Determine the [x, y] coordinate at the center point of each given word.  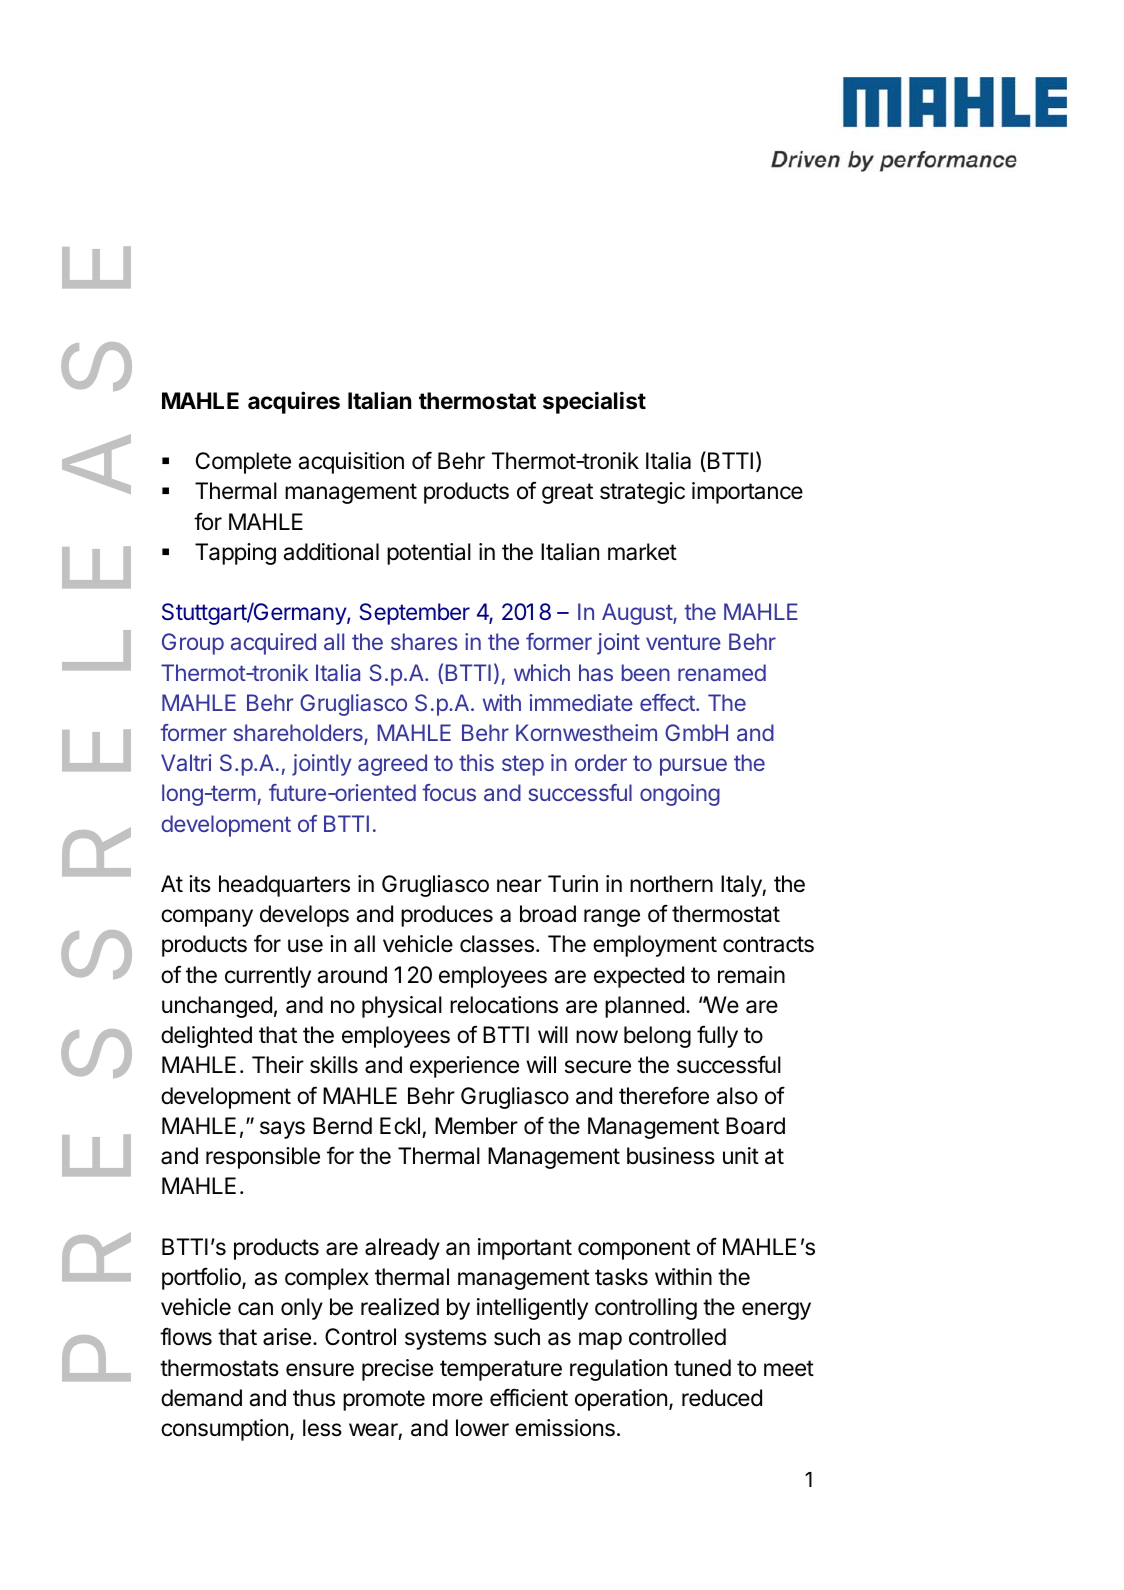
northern [671, 884]
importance [747, 493]
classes [497, 944]
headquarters [284, 886]
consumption [224, 1430]
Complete [243, 463]
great [567, 493]
